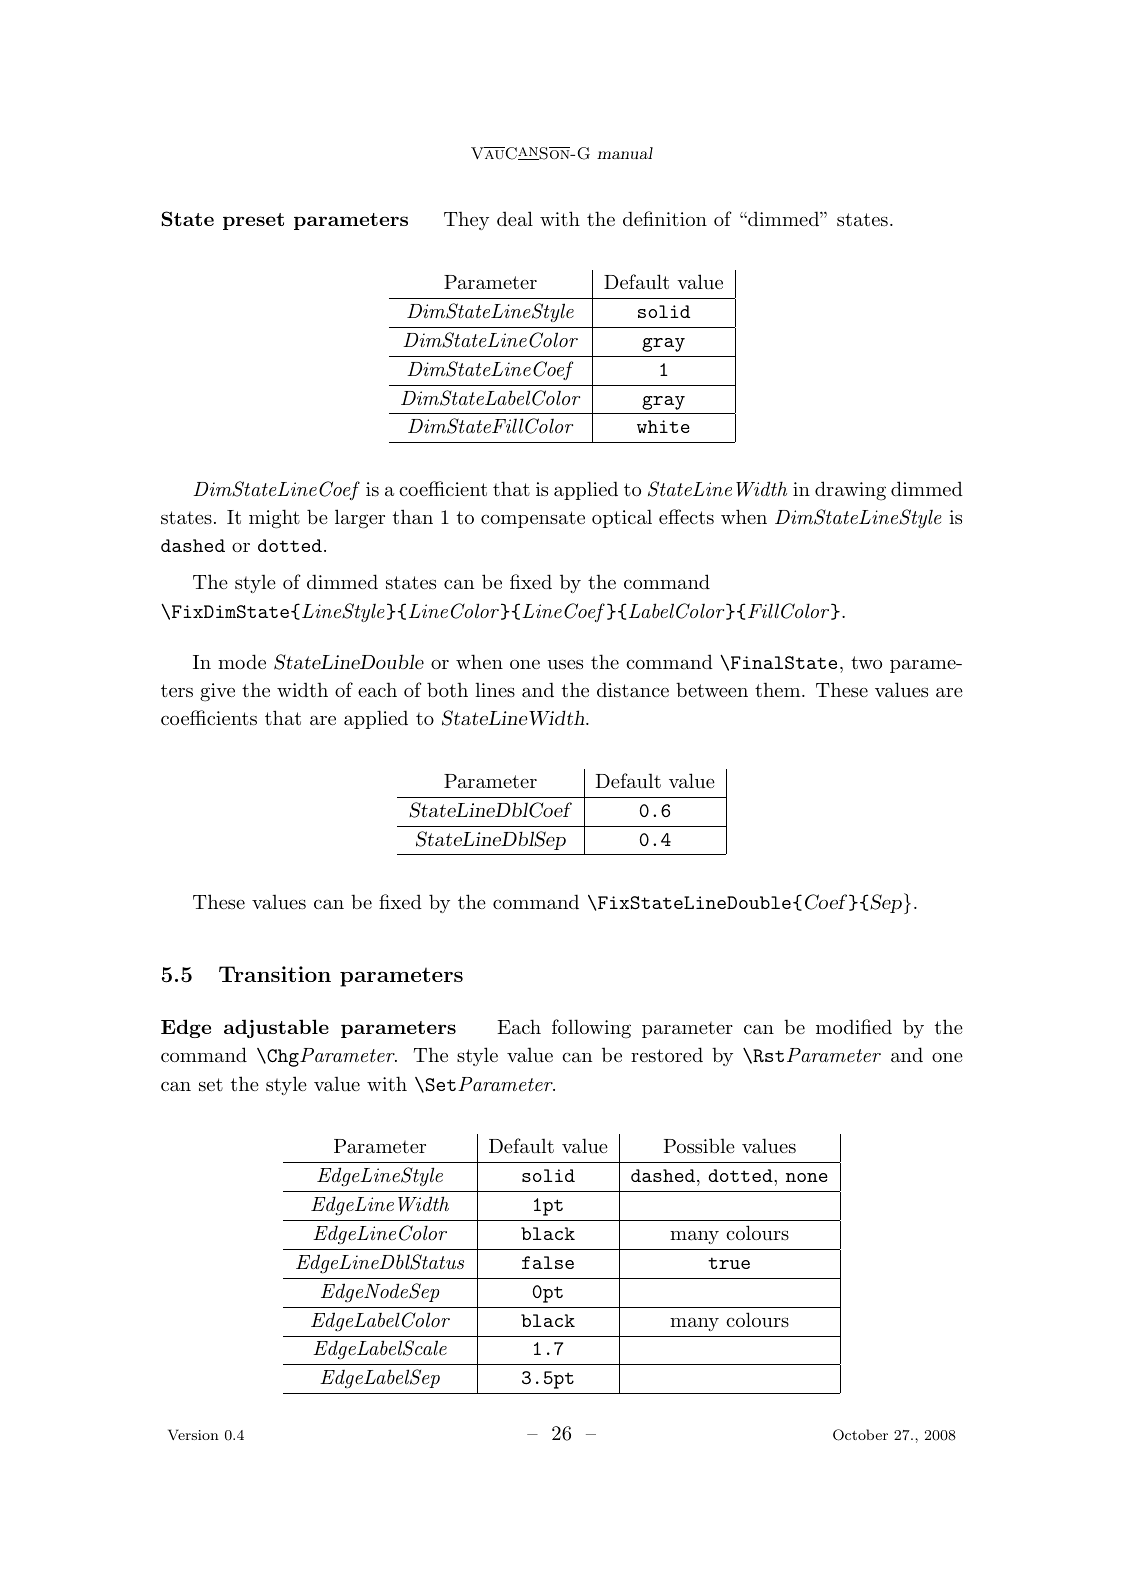 The image size is (1123, 1590). I want to click on definition, so click(665, 218).
